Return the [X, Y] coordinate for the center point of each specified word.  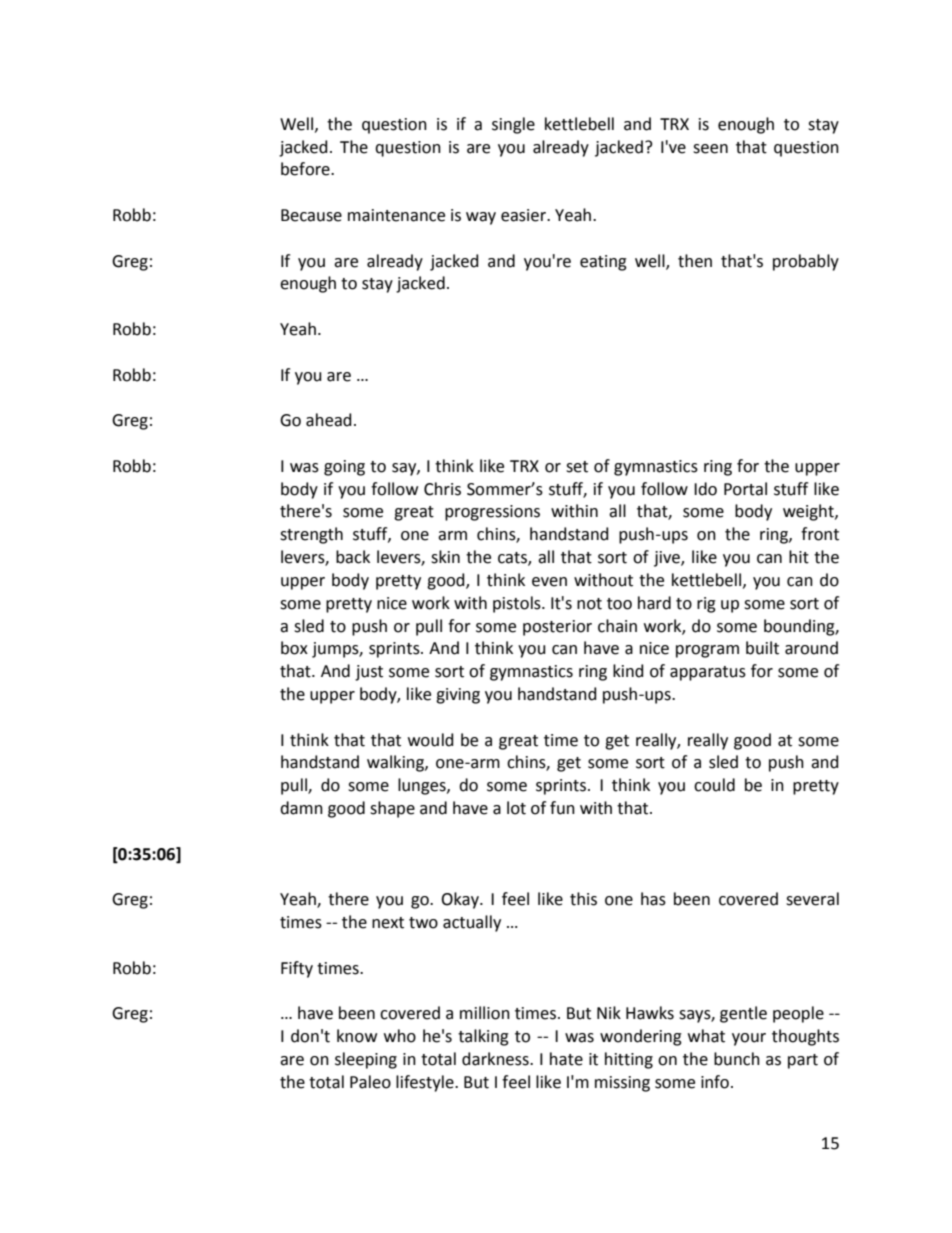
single [513, 125]
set [577, 467]
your [749, 1039]
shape [392, 809]
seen [710, 149]
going [344, 468]
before [306, 169]
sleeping [366, 1060]
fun [562, 808]
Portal [745, 489]
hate [566, 1059]
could [714, 785]
